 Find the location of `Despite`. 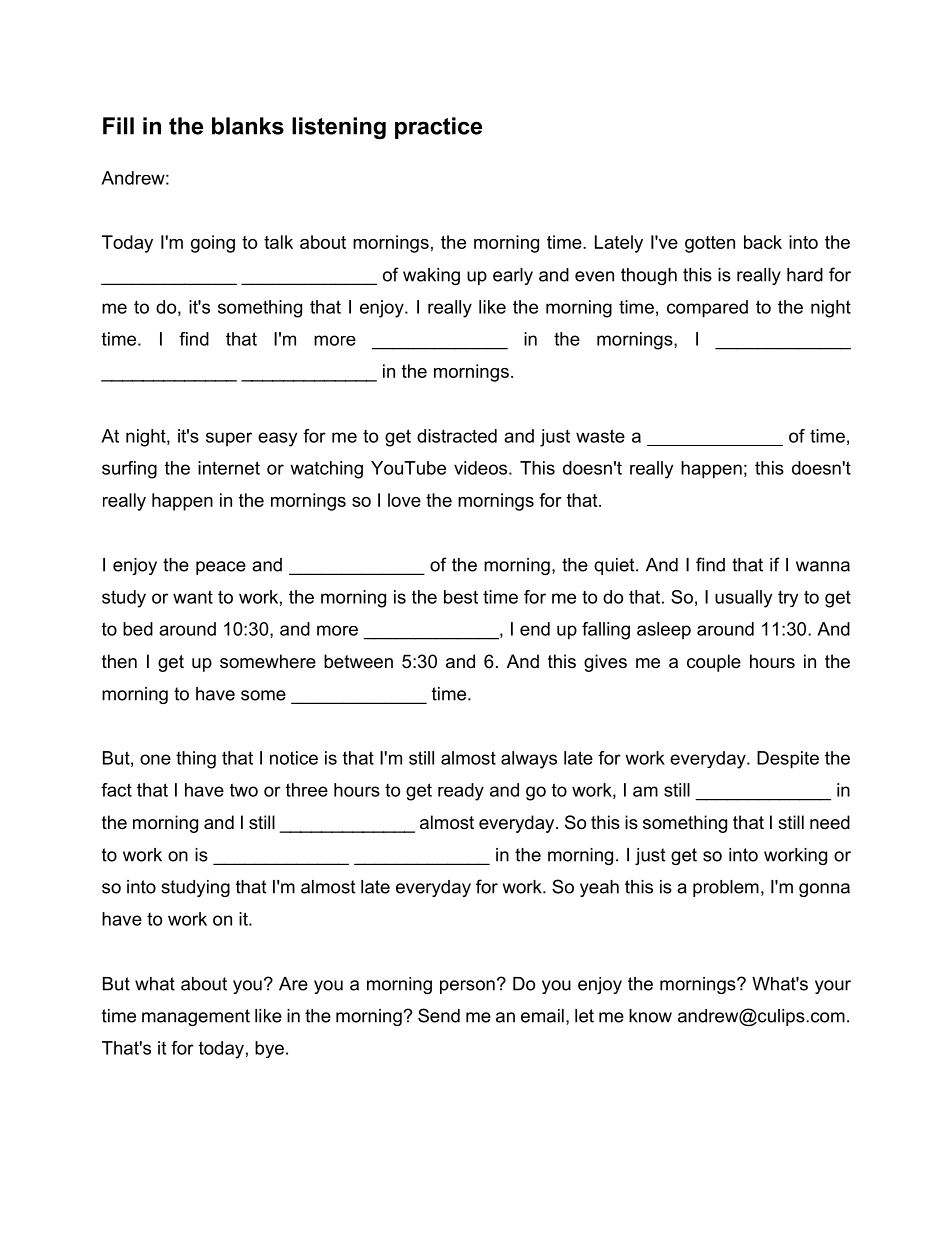

Despite is located at coordinates (788, 760).
